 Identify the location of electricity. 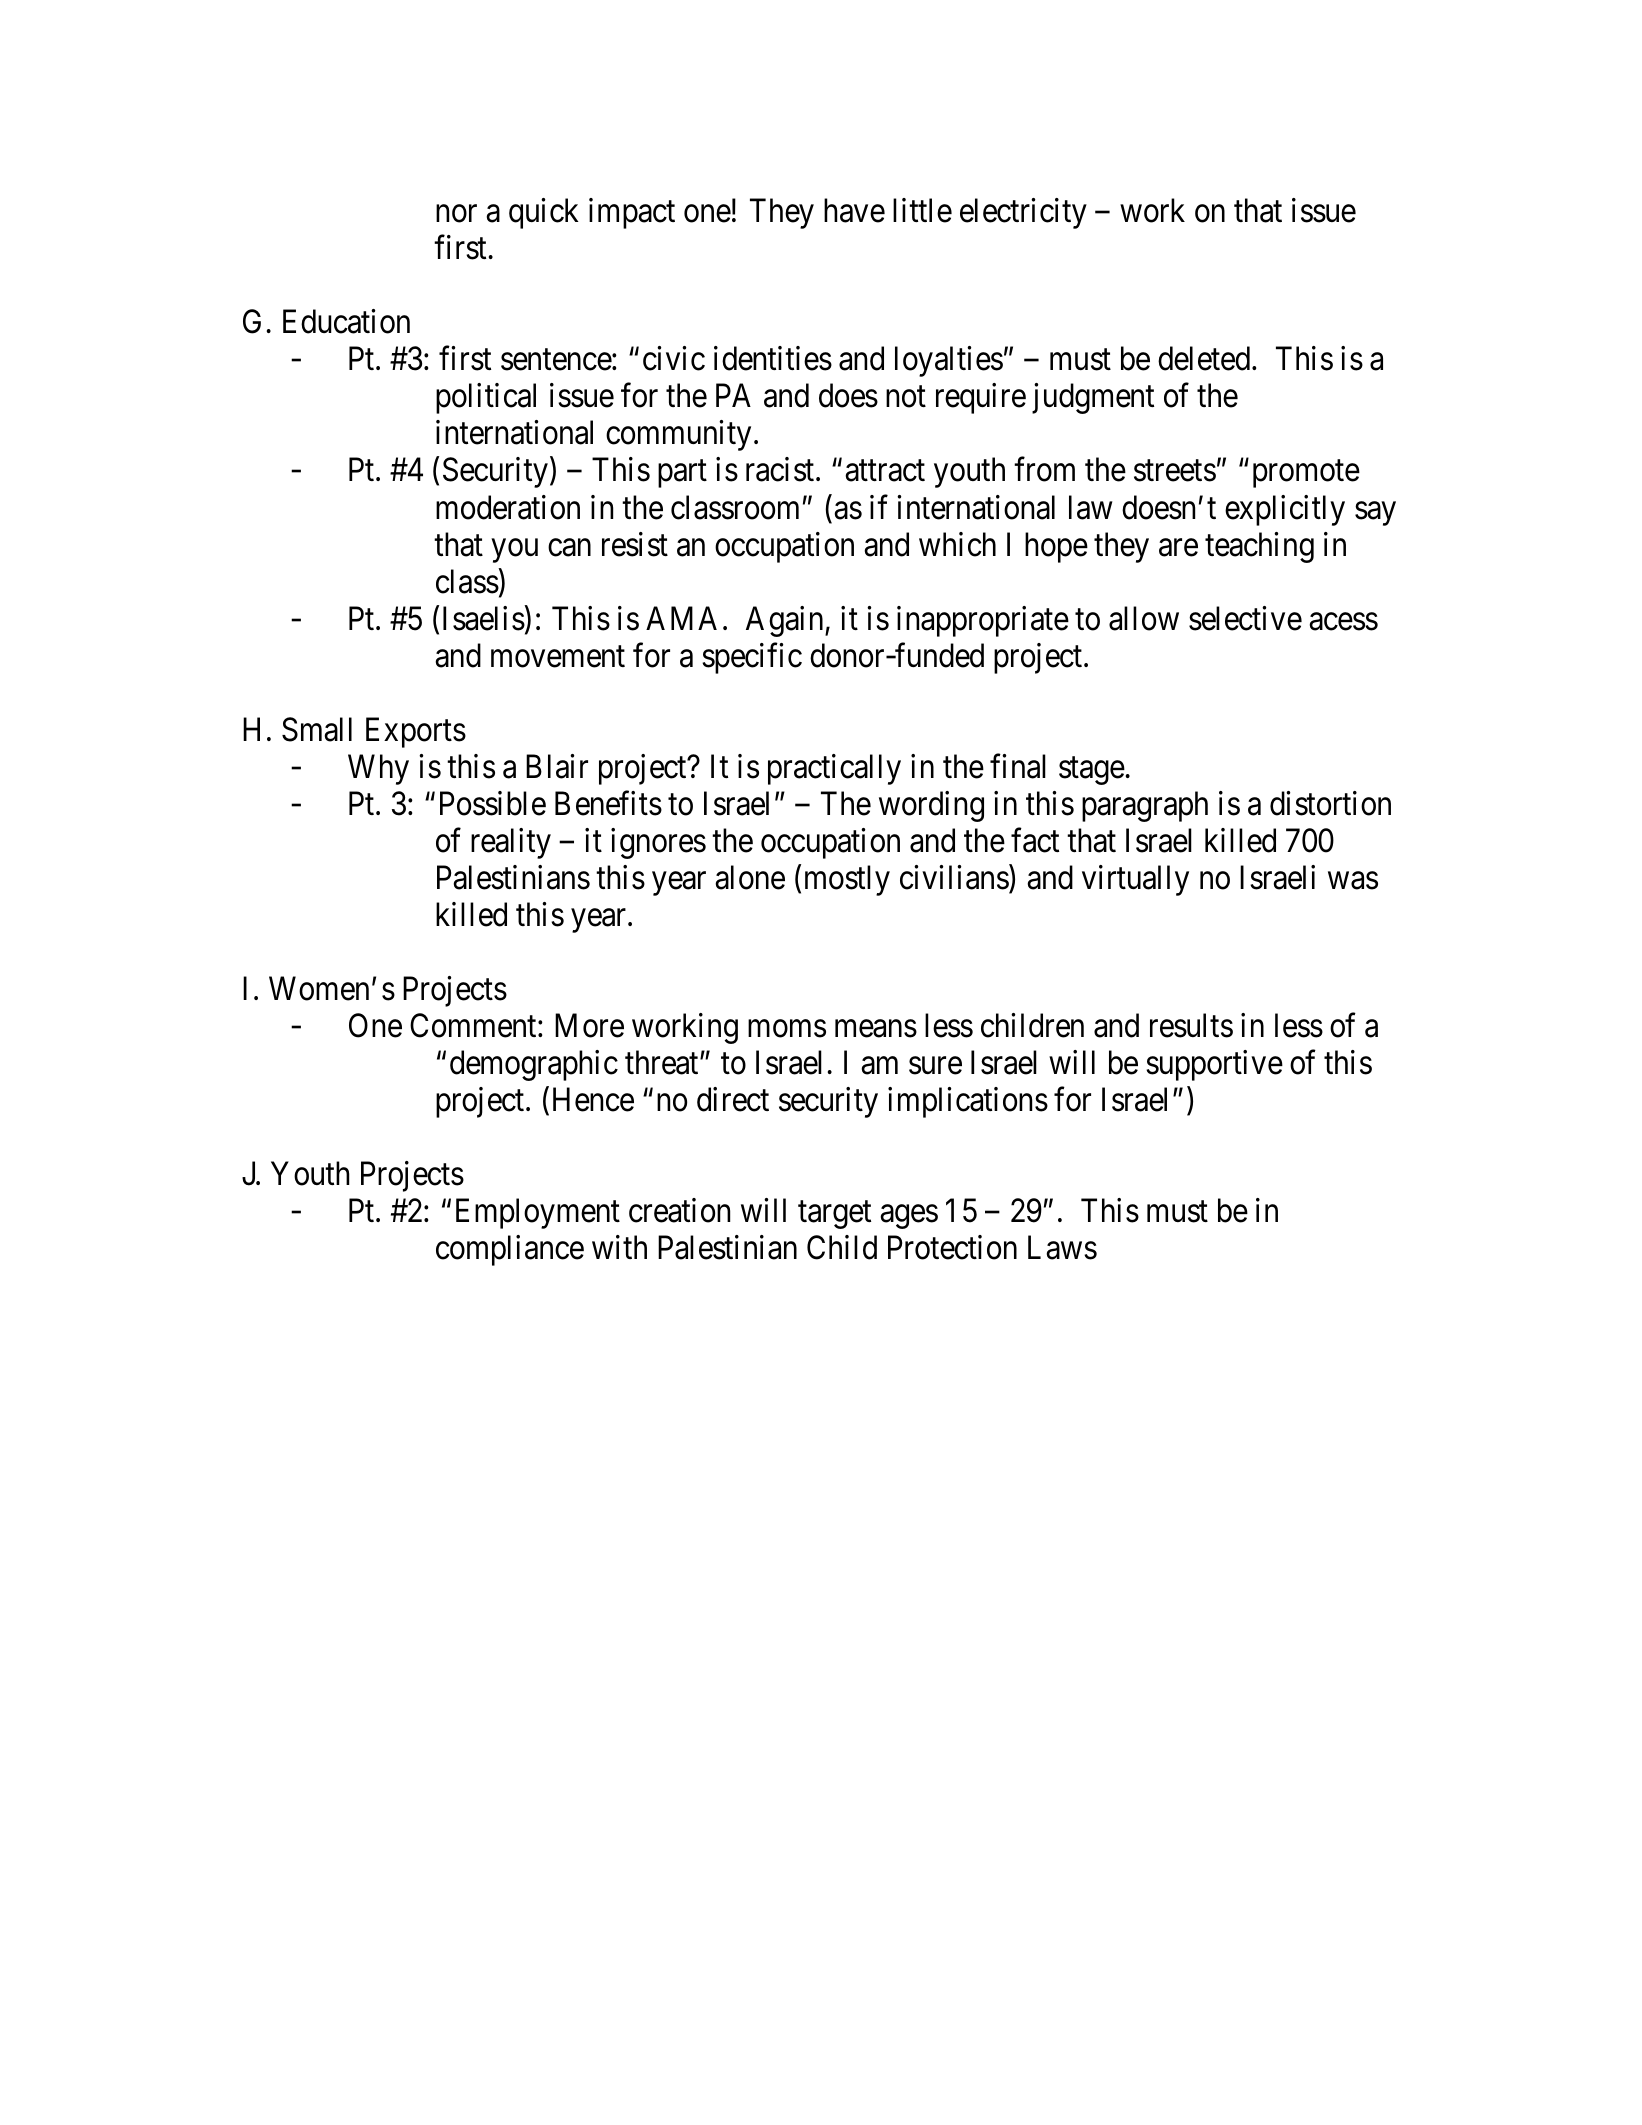
(1023, 213).
